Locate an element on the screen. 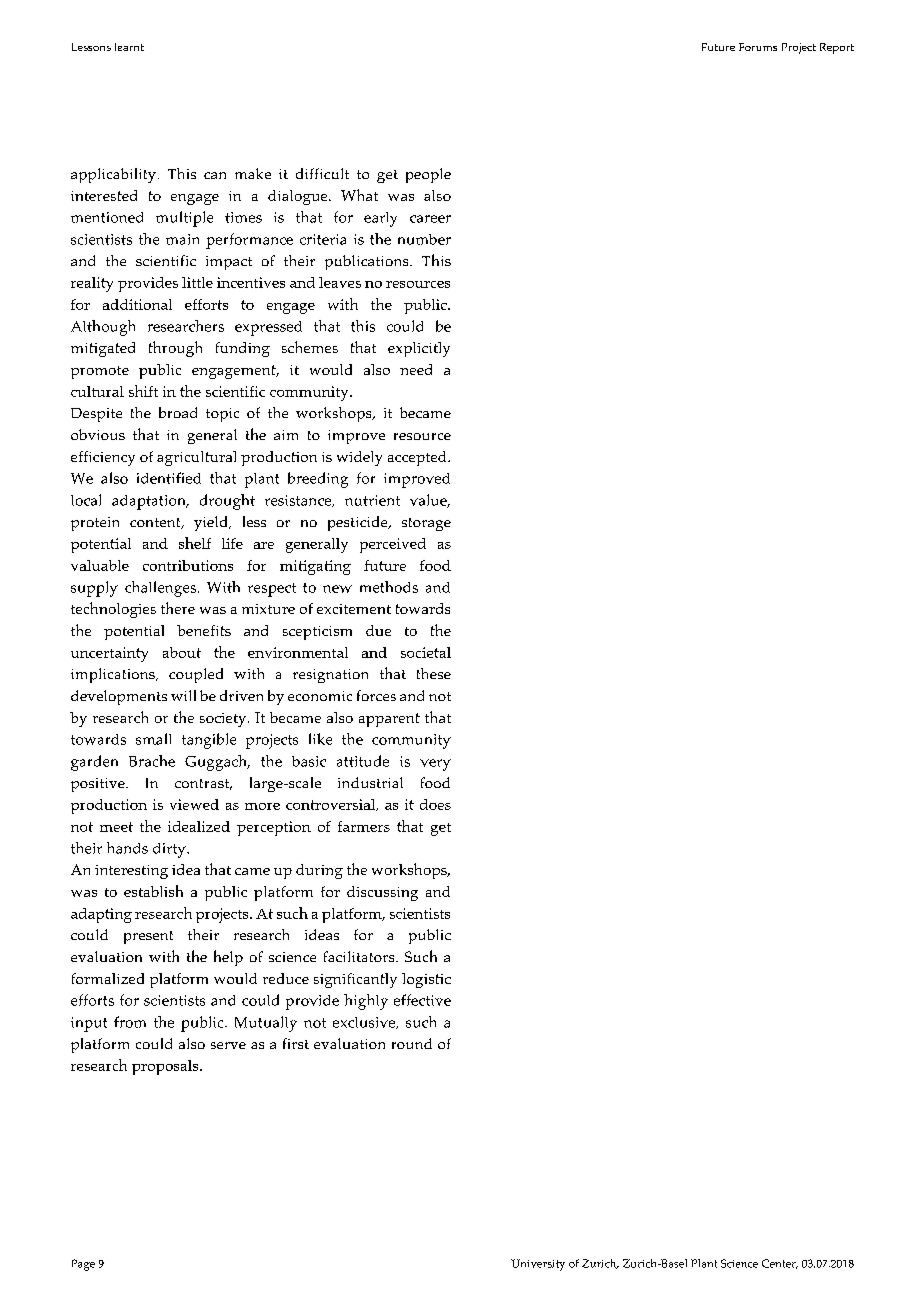  Forums is located at coordinates (758, 47).
